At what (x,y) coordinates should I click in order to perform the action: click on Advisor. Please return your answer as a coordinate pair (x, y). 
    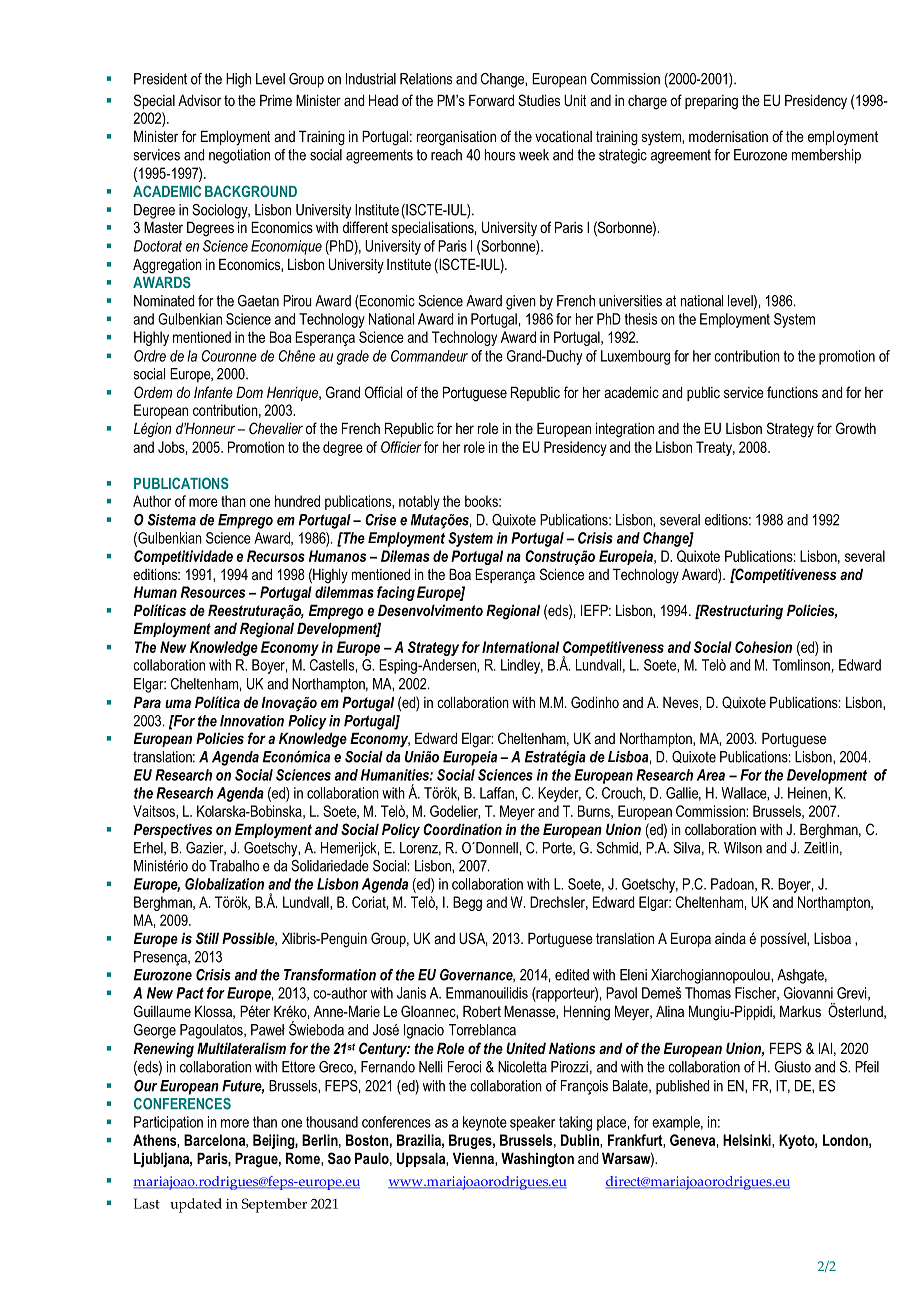
    Looking at the image, I should click on (199, 100).
